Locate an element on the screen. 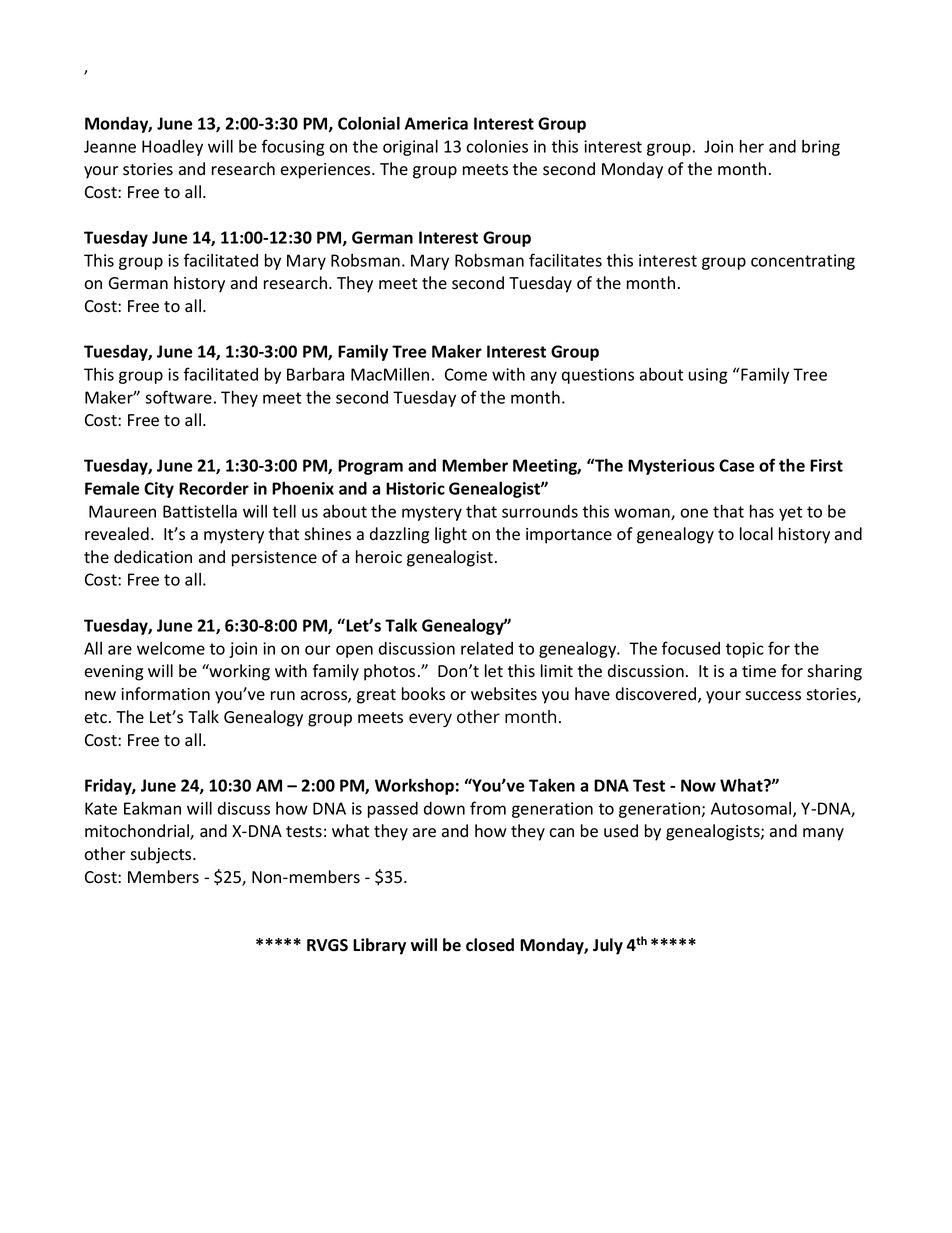 Image resolution: width=952 pixels, height=1233 pixels. bring is located at coordinates (821, 148).
